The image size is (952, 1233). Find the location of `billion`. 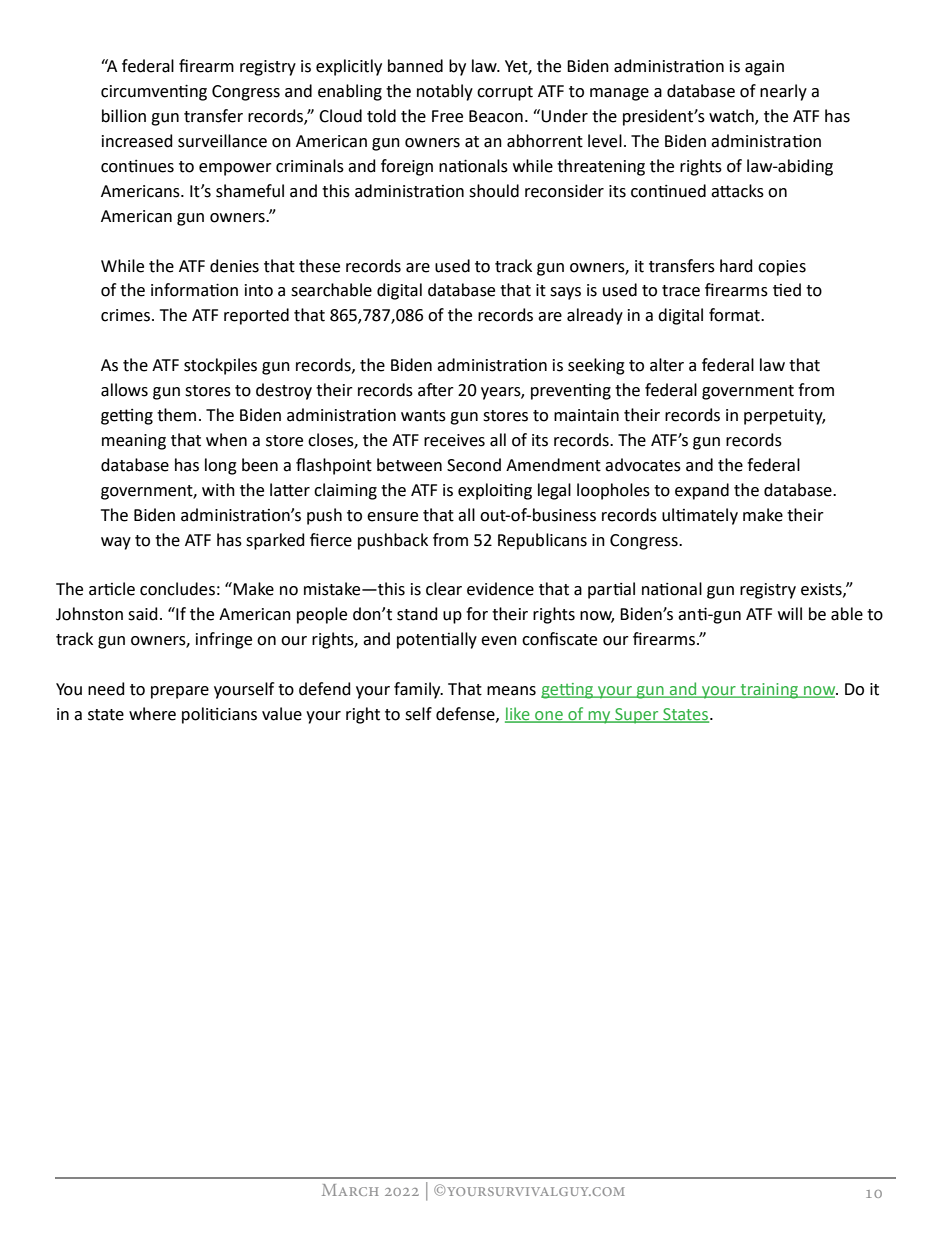

billion is located at coordinates (124, 116).
